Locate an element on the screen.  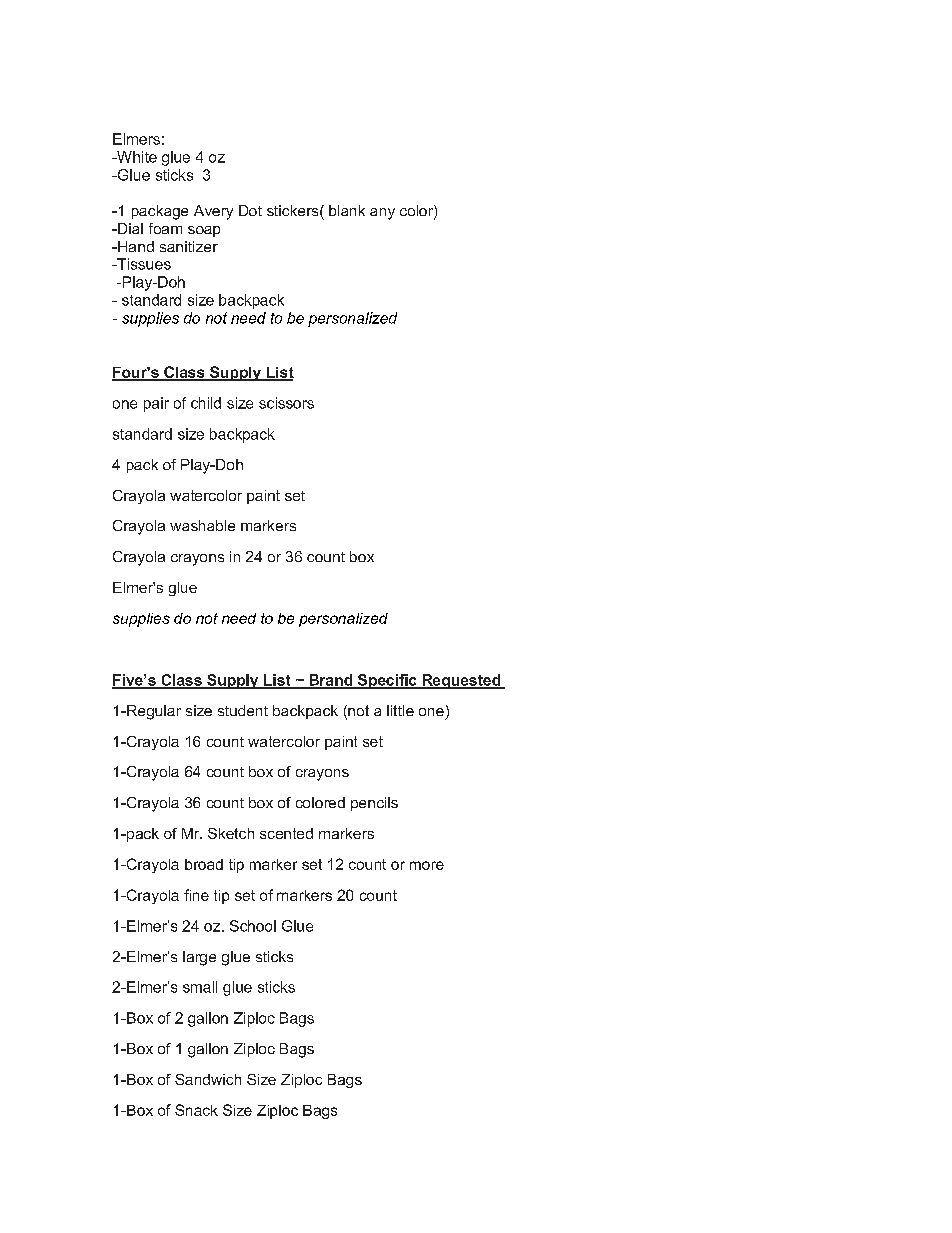
Sandwich is located at coordinates (208, 1079).
